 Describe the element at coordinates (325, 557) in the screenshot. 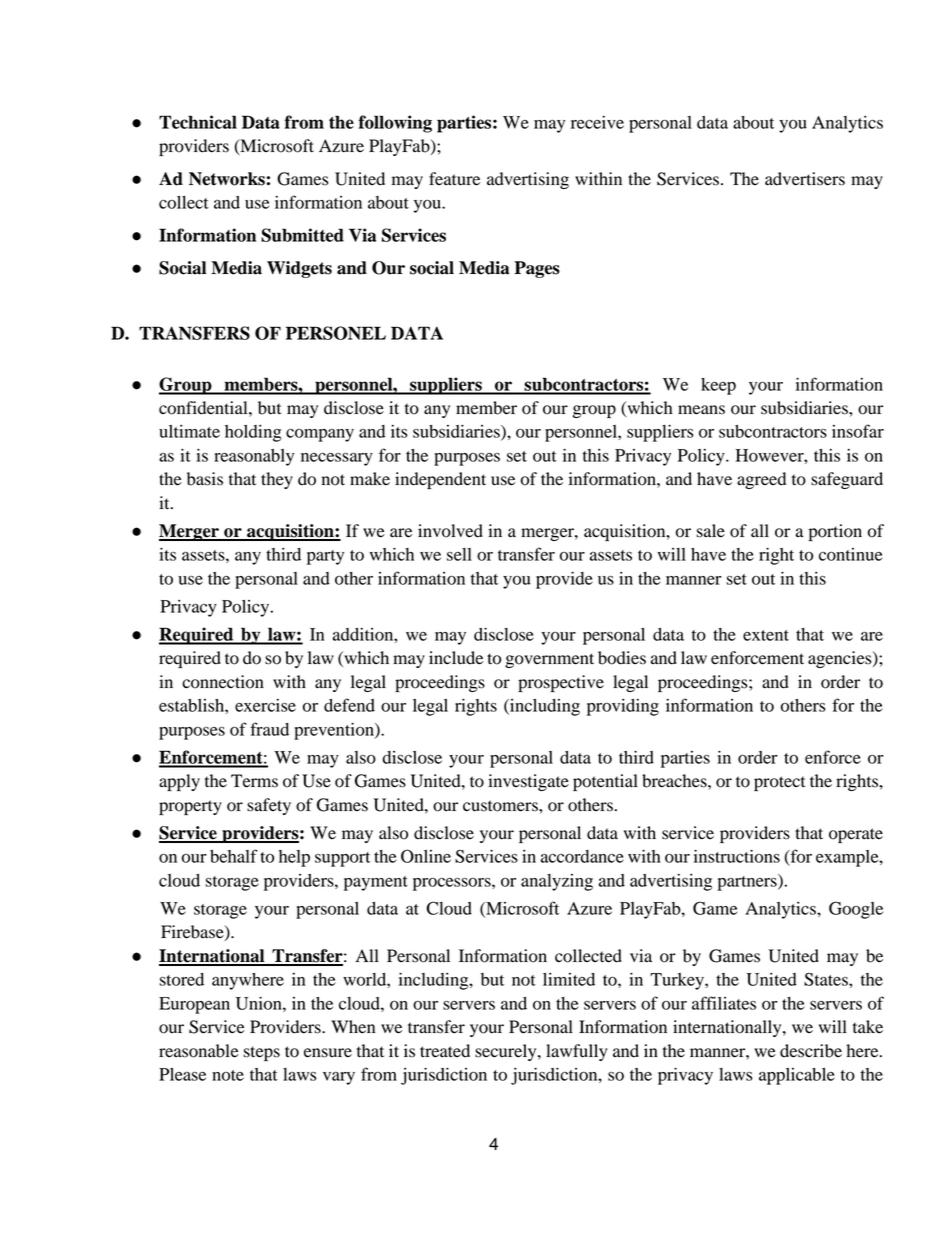

I see `party` at that location.
